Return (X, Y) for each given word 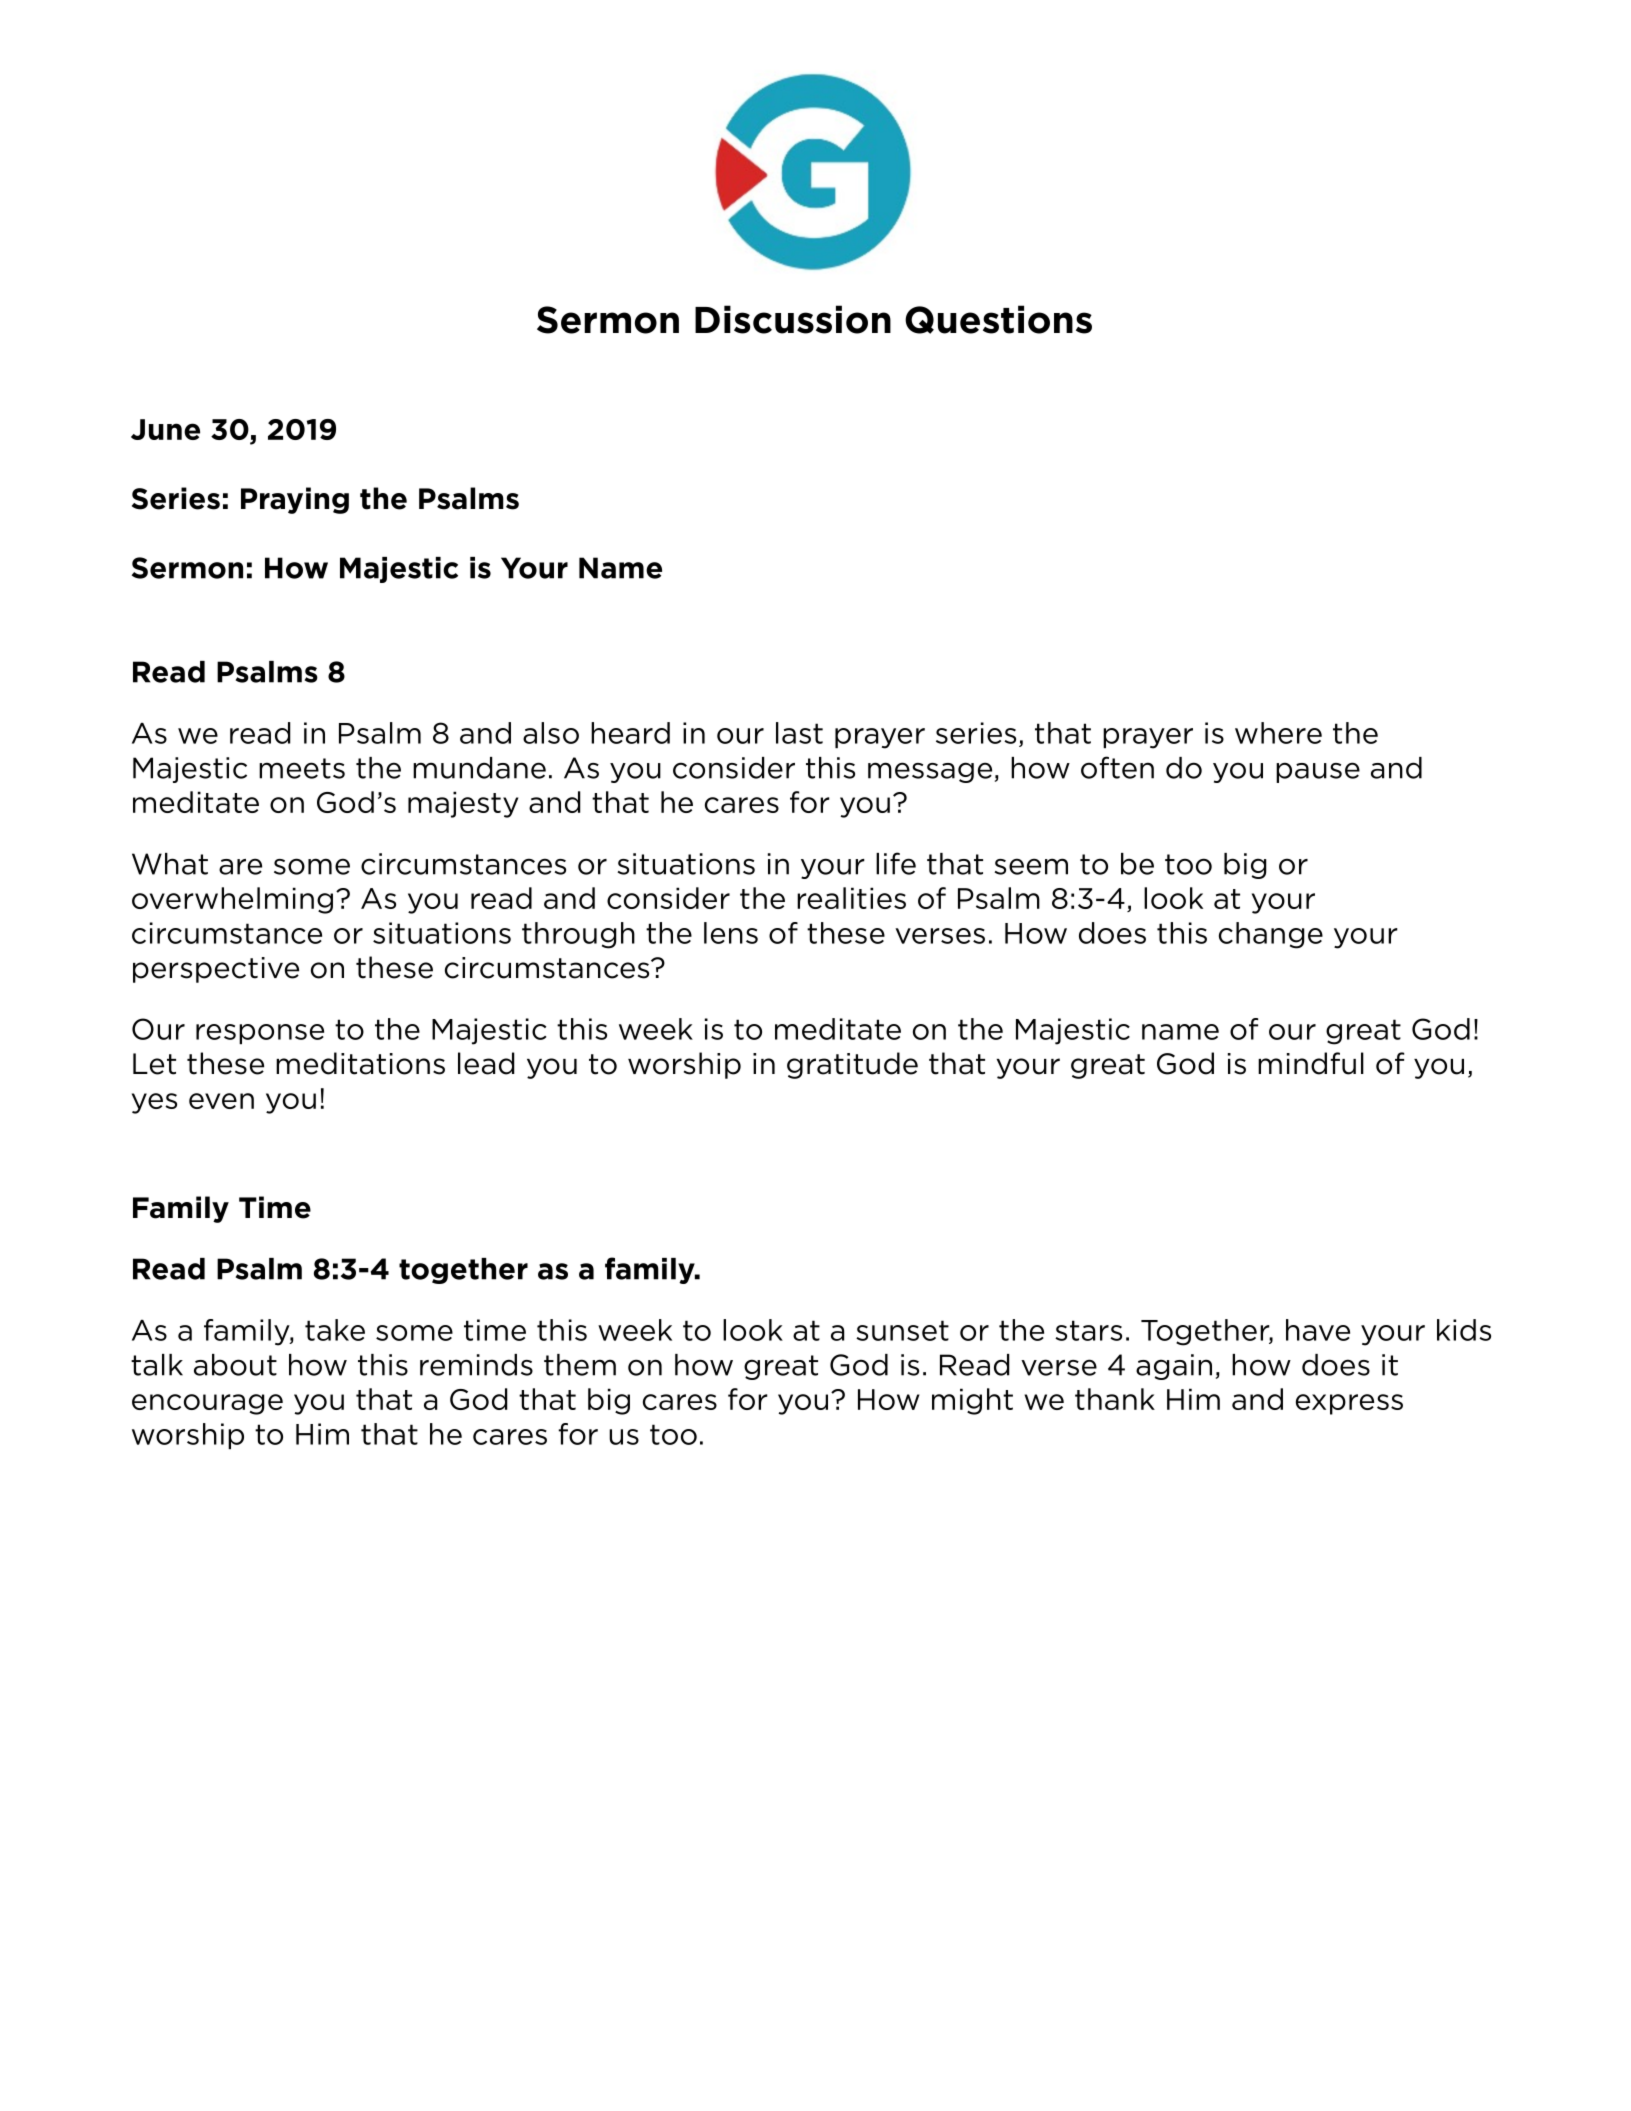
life (896, 863)
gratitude (852, 1065)
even (221, 1101)
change (1271, 935)
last (799, 733)
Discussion (793, 319)
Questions (998, 319)
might (972, 1401)
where (1278, 733)
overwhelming (232, 900)
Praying (295, 500)
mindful (1311, 1063)
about (235, 1365)
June (165, 429)
